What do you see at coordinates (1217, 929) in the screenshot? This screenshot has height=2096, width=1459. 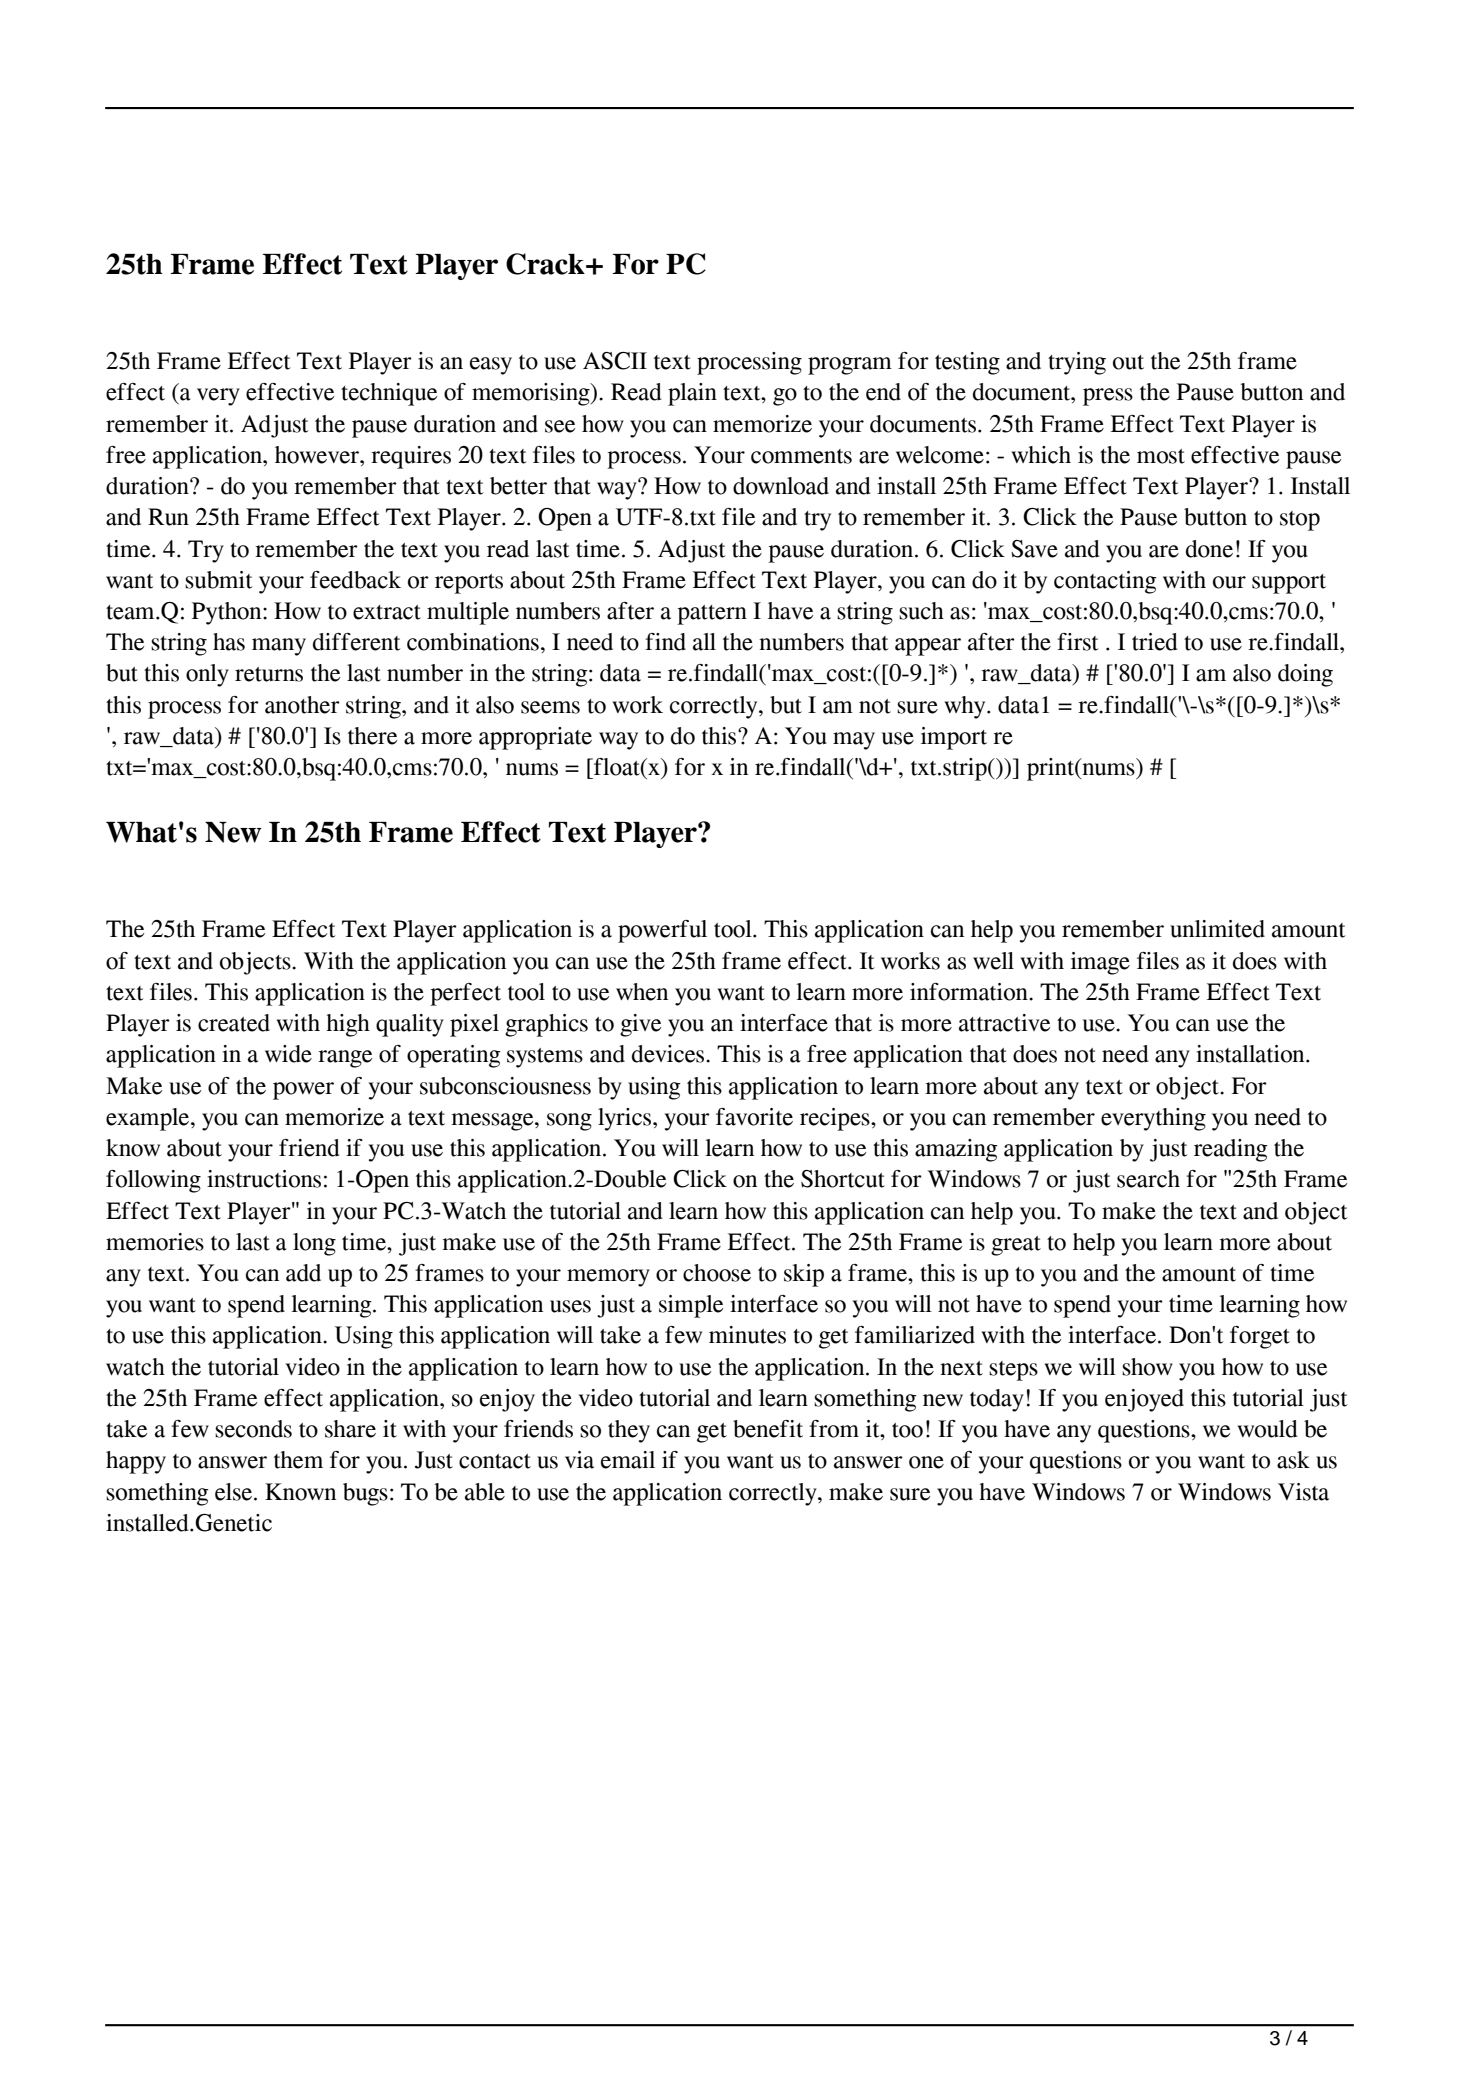 I see `unlimited` at bounding box center [1217, 929].
